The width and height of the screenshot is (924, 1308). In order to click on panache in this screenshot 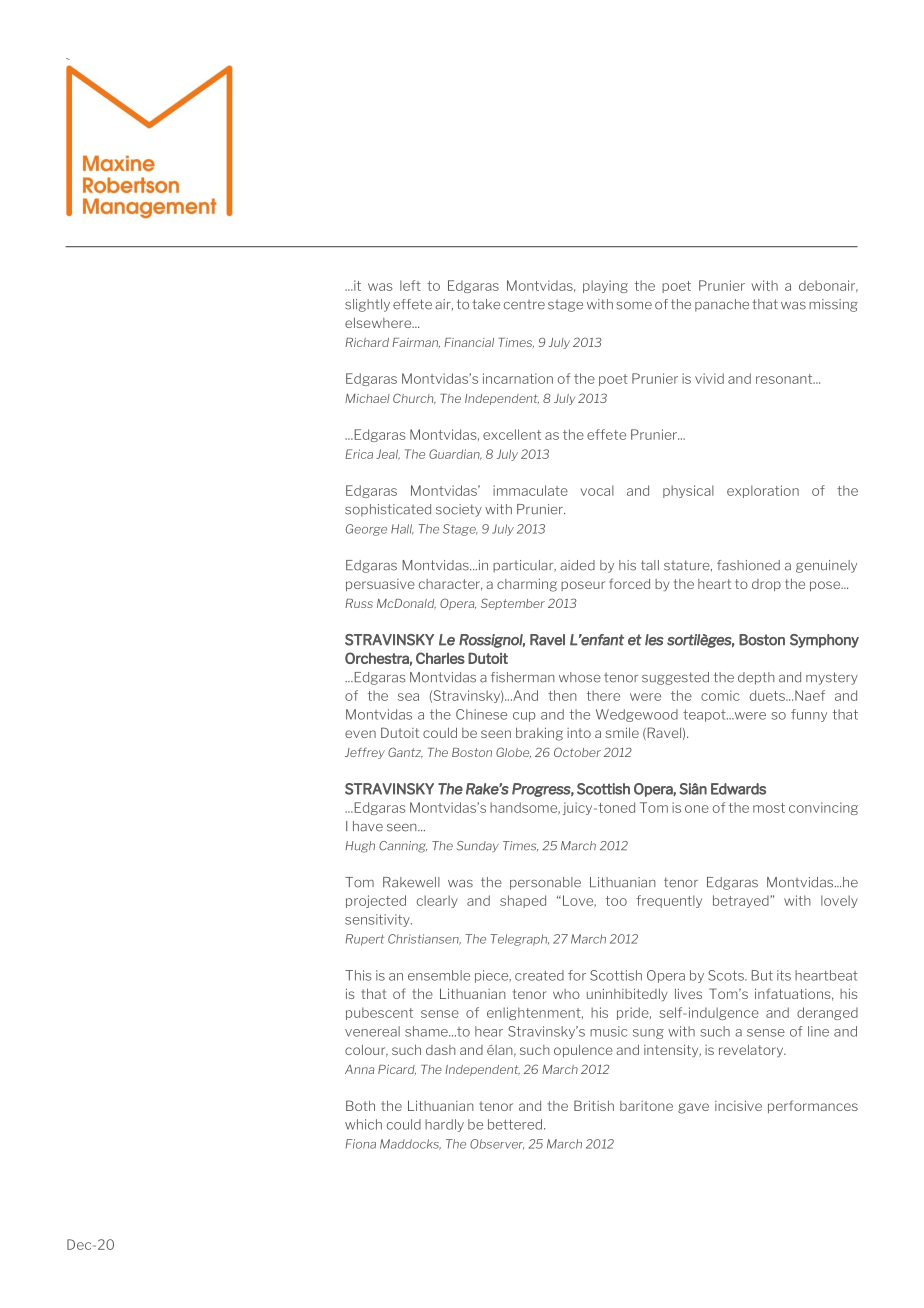, I will do `click(722, 305)`.
